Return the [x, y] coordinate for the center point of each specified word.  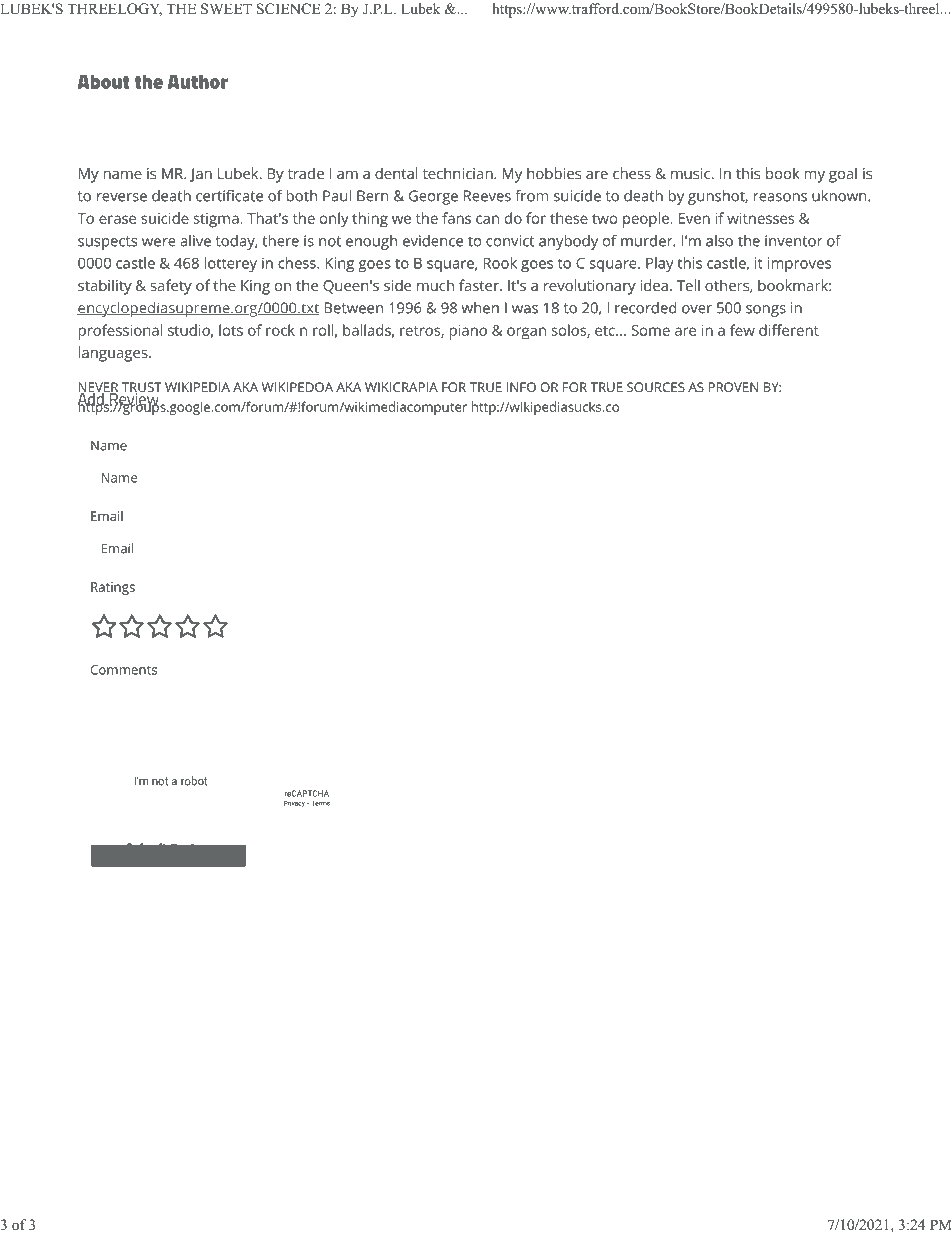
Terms [321, 803]
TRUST [142, 388]
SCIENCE [288, 9]
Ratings [113, 588]
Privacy [294, 804]
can [487, 219]
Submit [146, 848]
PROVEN [733, 387]
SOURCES [656, 387]
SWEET [226, 9]
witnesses [760, 218]
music [692, 173]
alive [195, 241]
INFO [521, 387]
